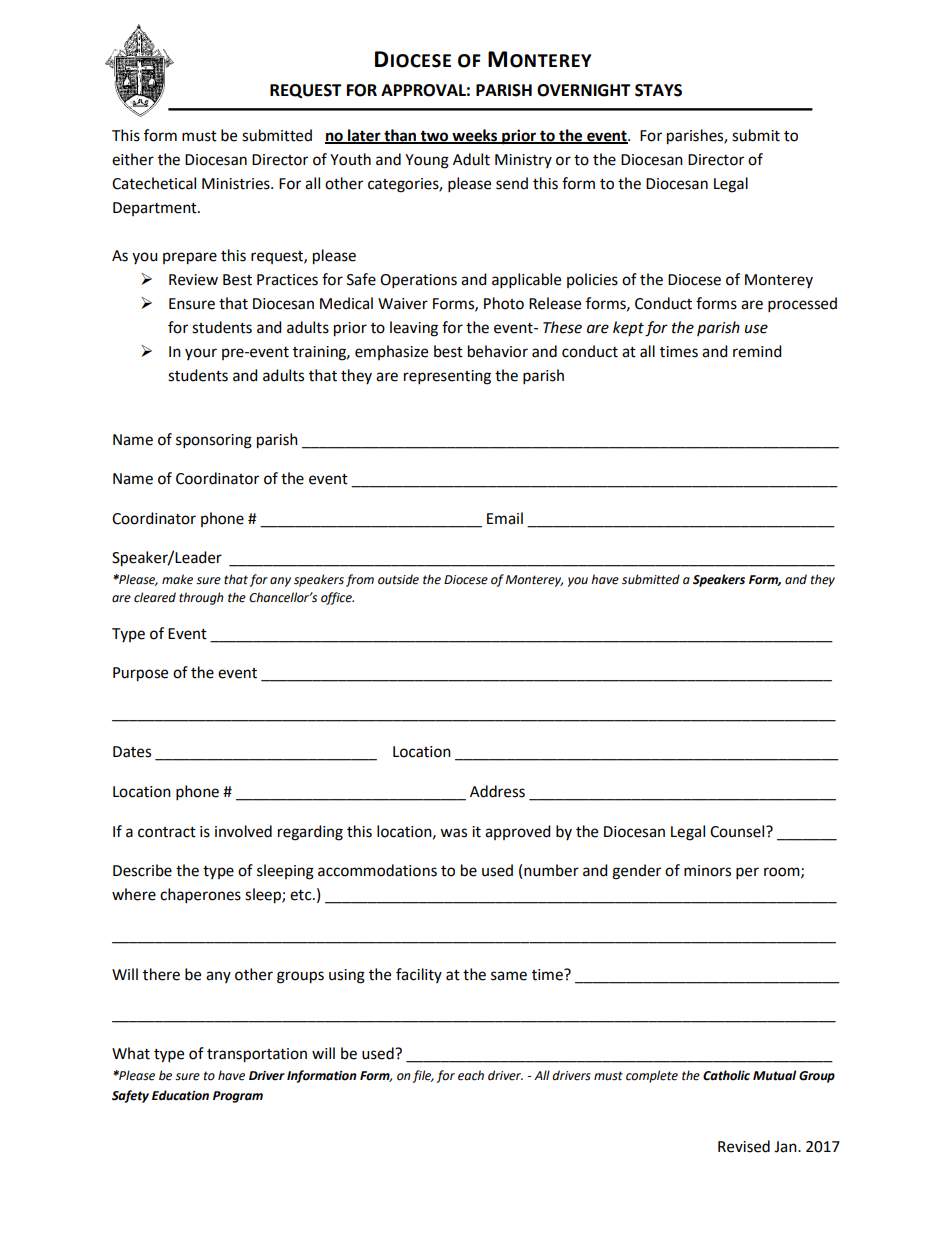  I want to click on outside, so click(398, 579).
